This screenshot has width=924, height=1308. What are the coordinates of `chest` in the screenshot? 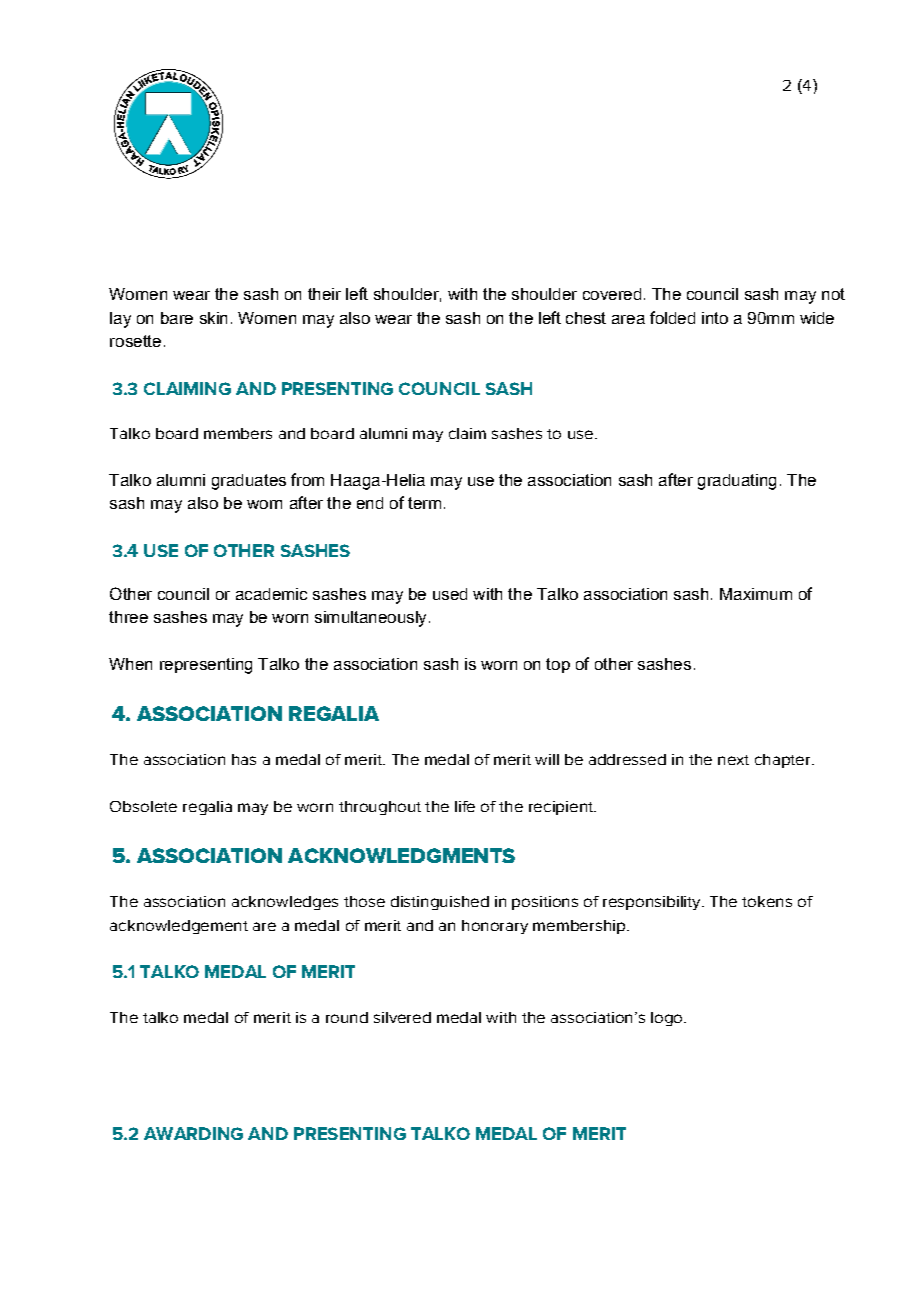 It's located at (586, 318).
